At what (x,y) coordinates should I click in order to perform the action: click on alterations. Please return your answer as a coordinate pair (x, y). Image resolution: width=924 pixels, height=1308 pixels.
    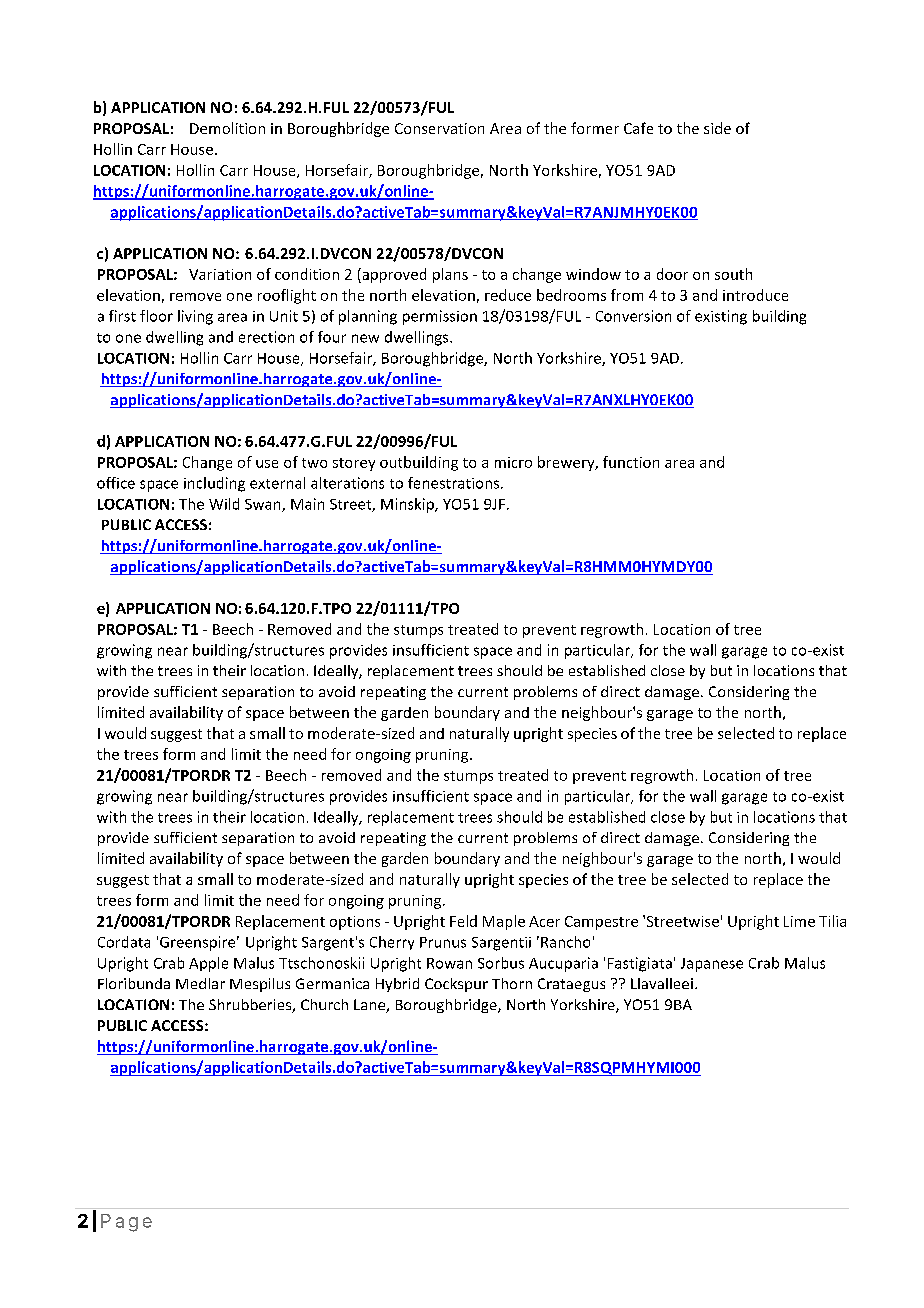
    Looking at the image, I should click on (347, 483).
